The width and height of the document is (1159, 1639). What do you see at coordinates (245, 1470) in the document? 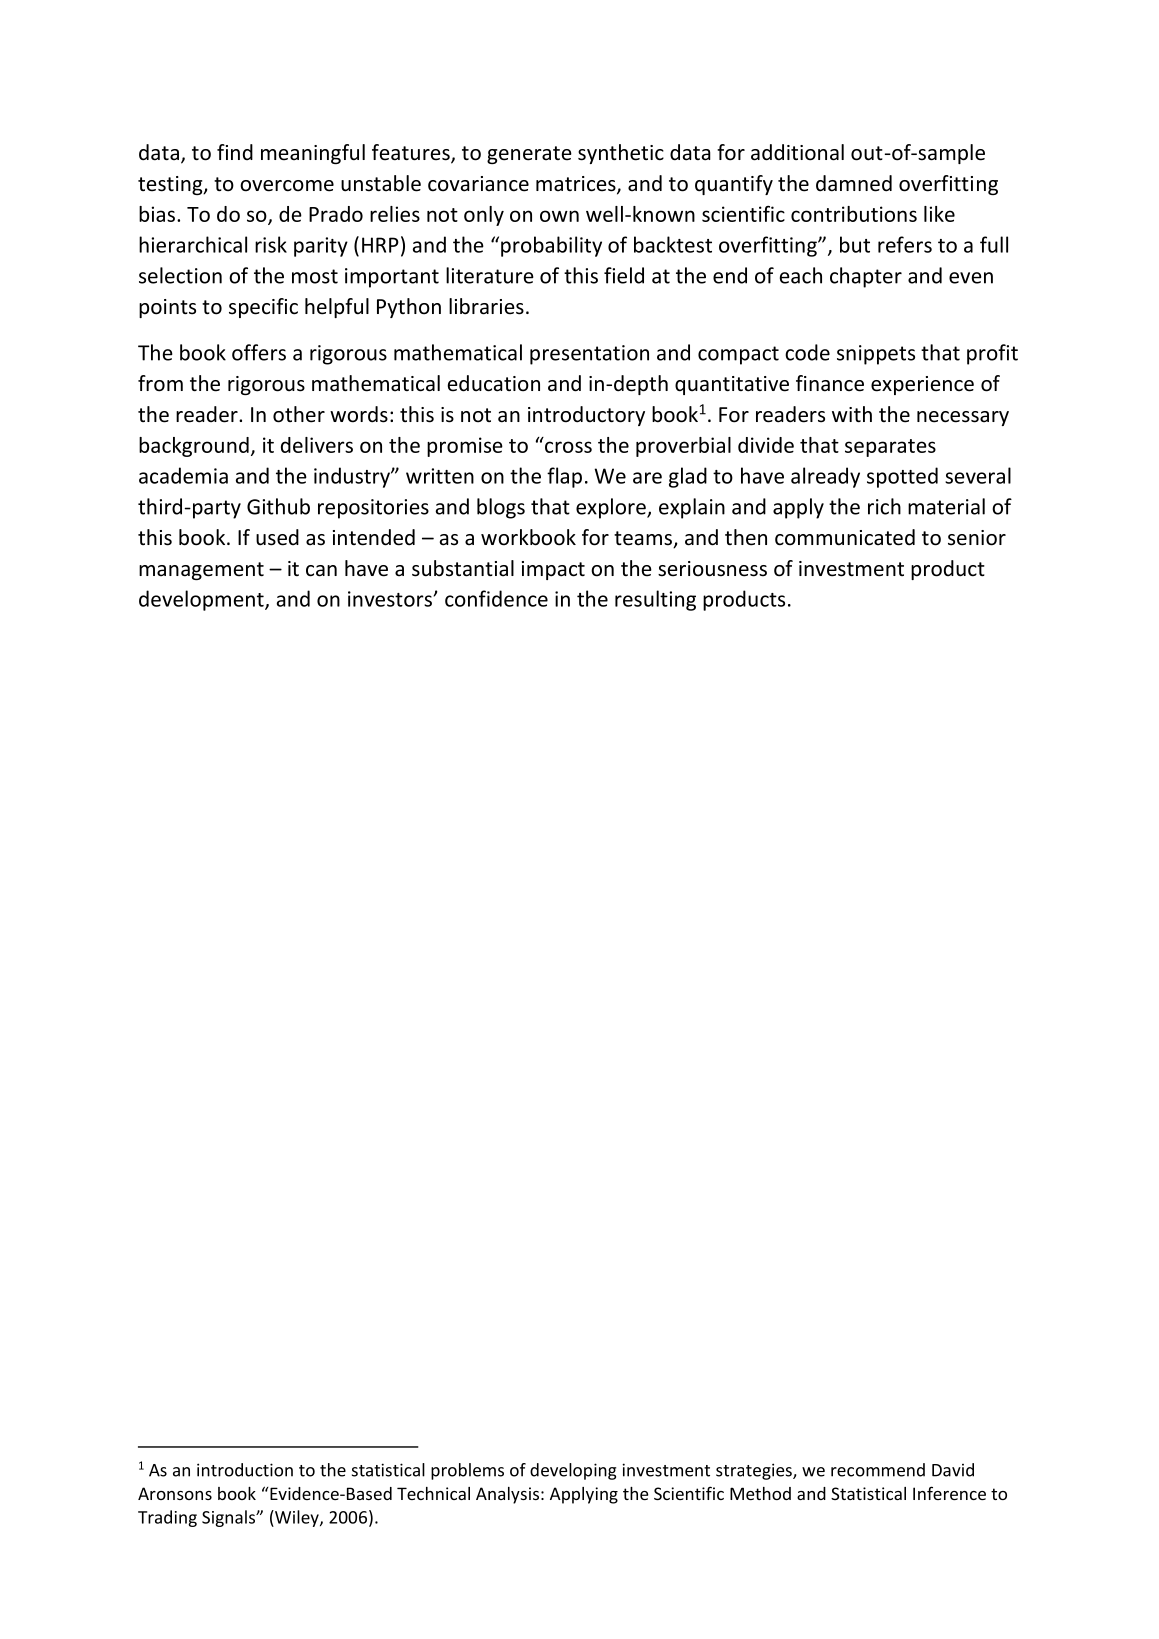
I see `introduction` at bounding box center [245, 1470].
